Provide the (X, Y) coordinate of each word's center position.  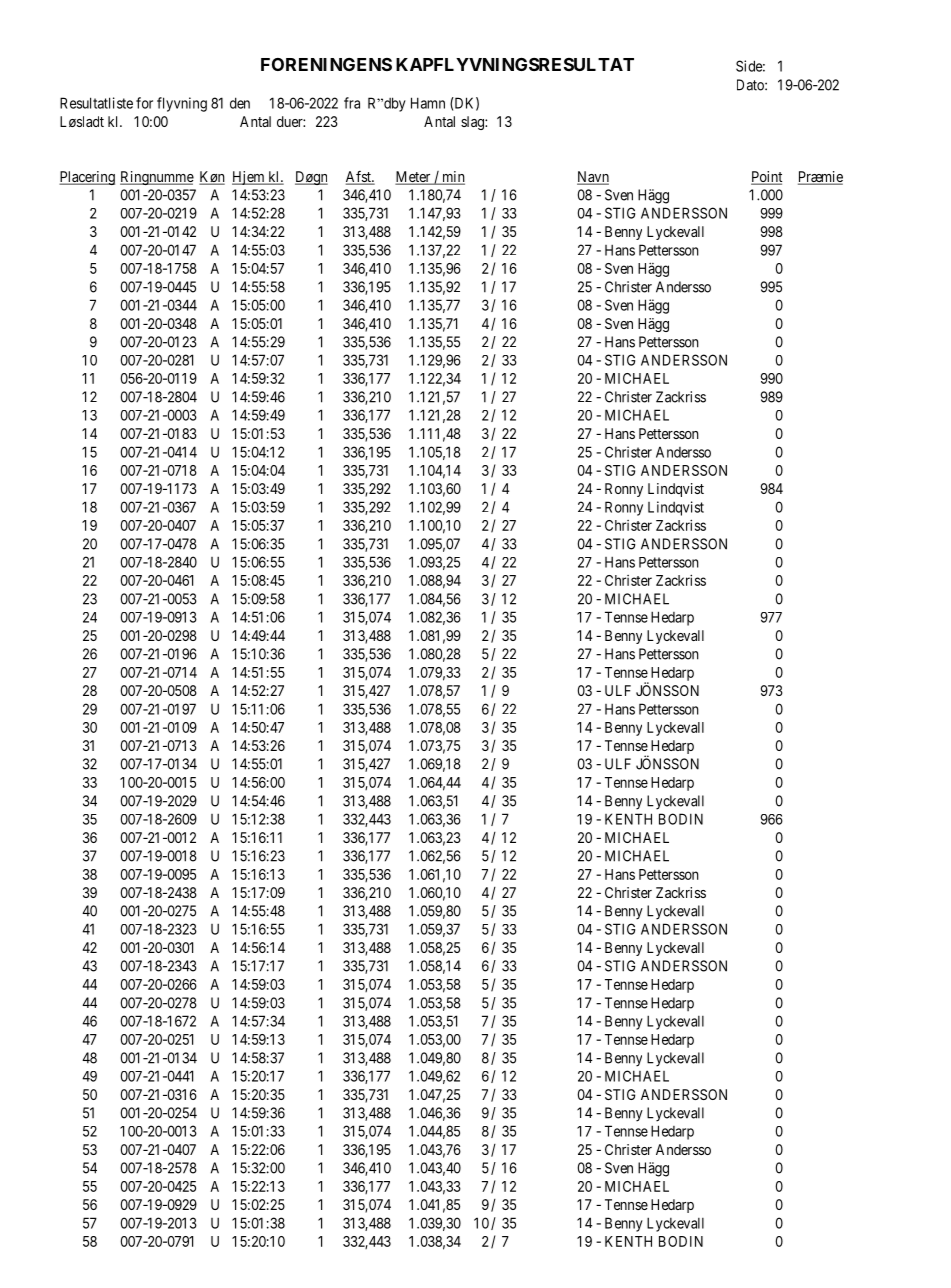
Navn (593, 178)
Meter (414, 178)
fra (352, 103)
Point (766, 178)
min (452, 177)
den (240, 103)
